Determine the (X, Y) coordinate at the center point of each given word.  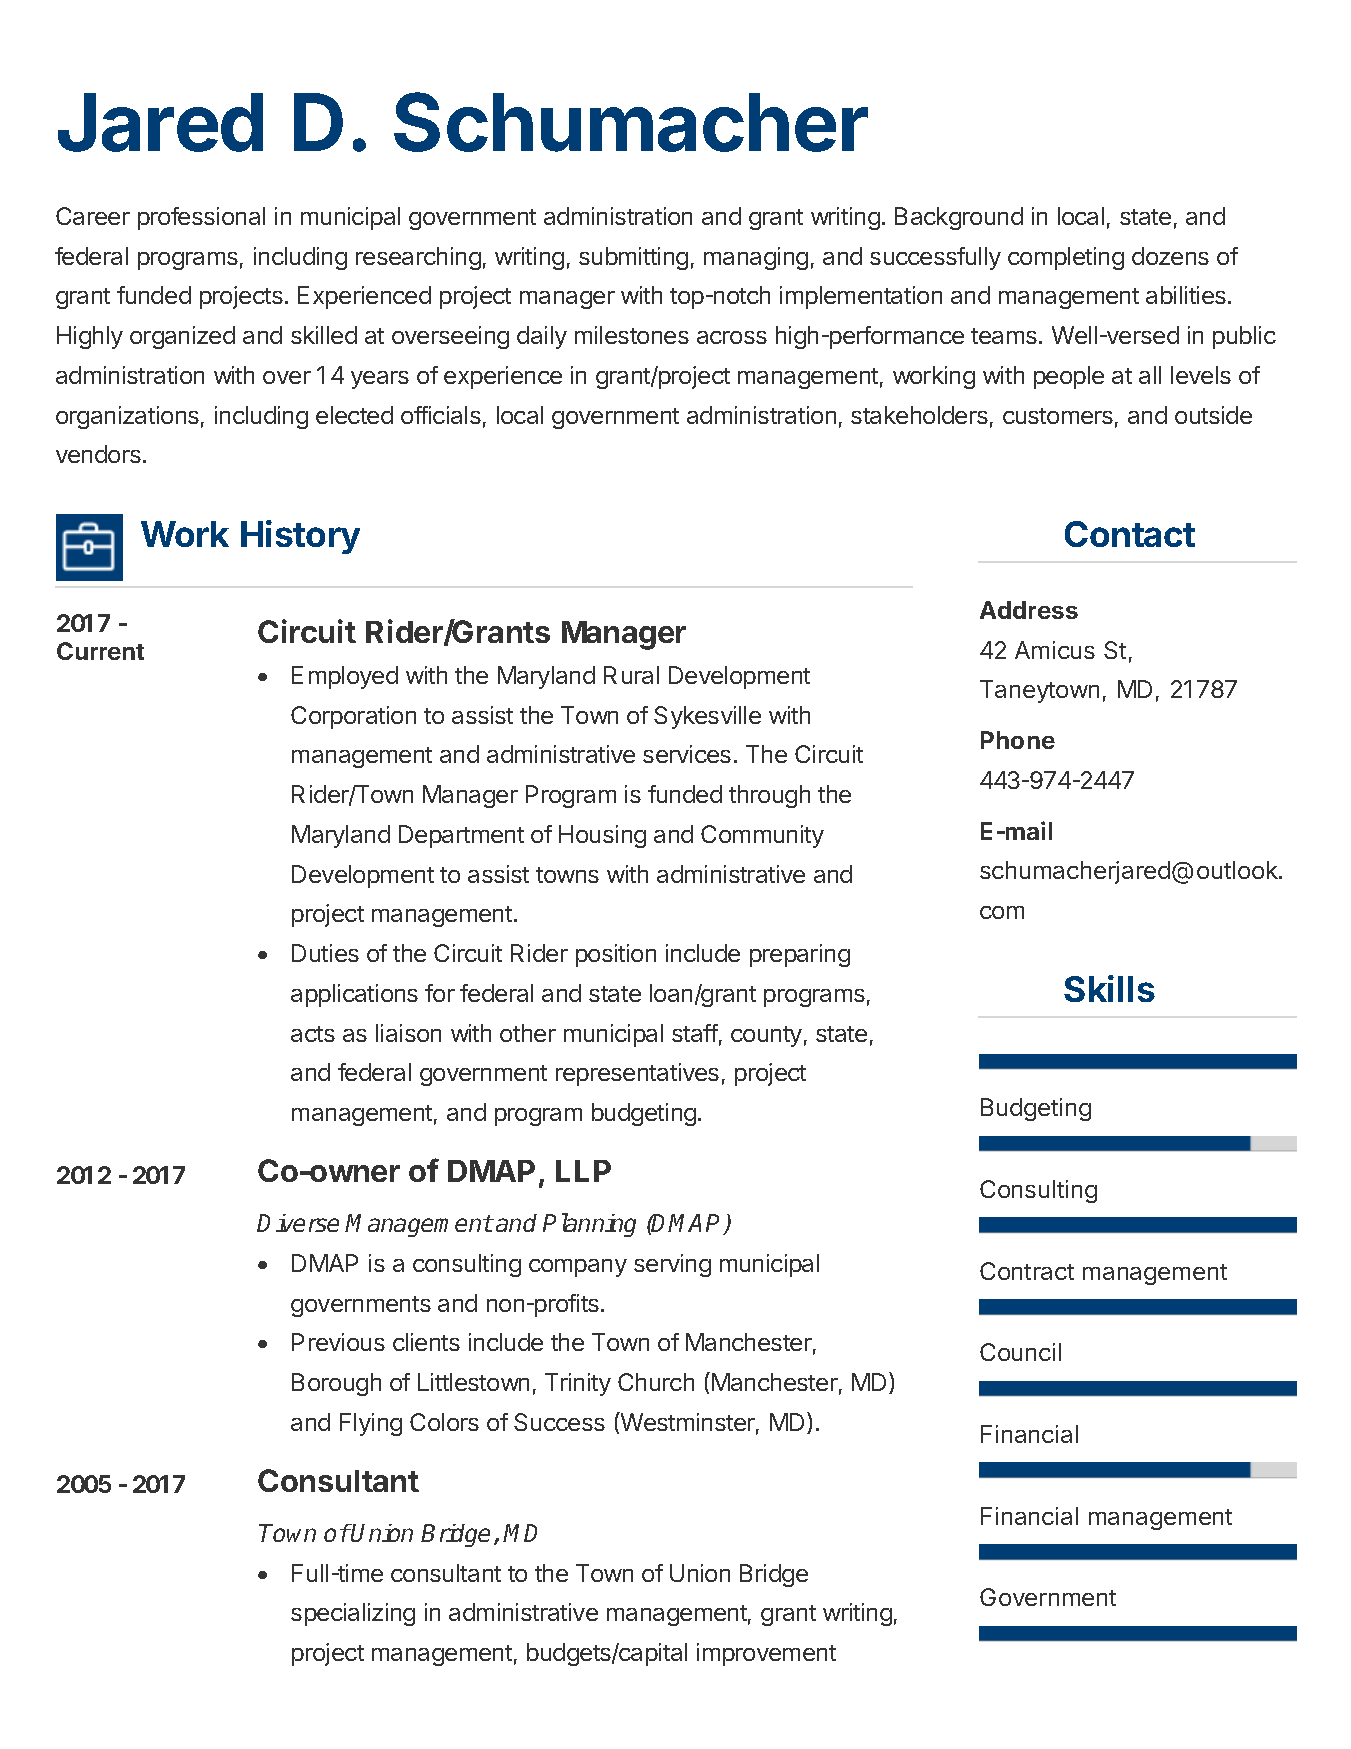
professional (201, 218)
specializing (353, 1614)
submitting (633, 258)
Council (1020, 1352)
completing (1066, 258)
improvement (766, 1654)
